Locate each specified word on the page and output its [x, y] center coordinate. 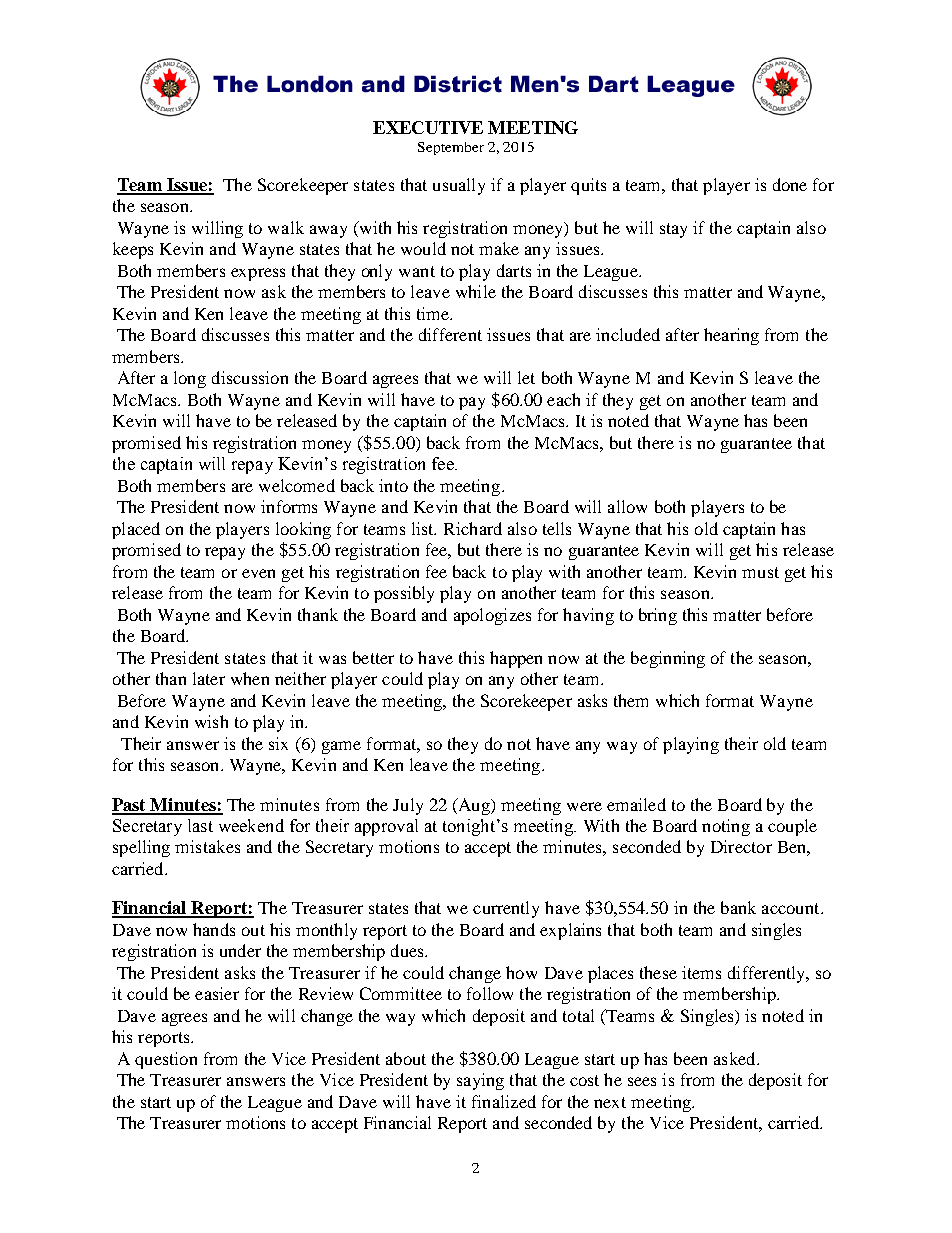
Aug [474, 806]
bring [658, 616]
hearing [731, 336]
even [258, 573]
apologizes [492, 616]
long [190, 379]
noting [726, 827]
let [526, 377]
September [451, 148]
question [166, 1060]
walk [286, 227]
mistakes [207, 846]
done [790, 184]
